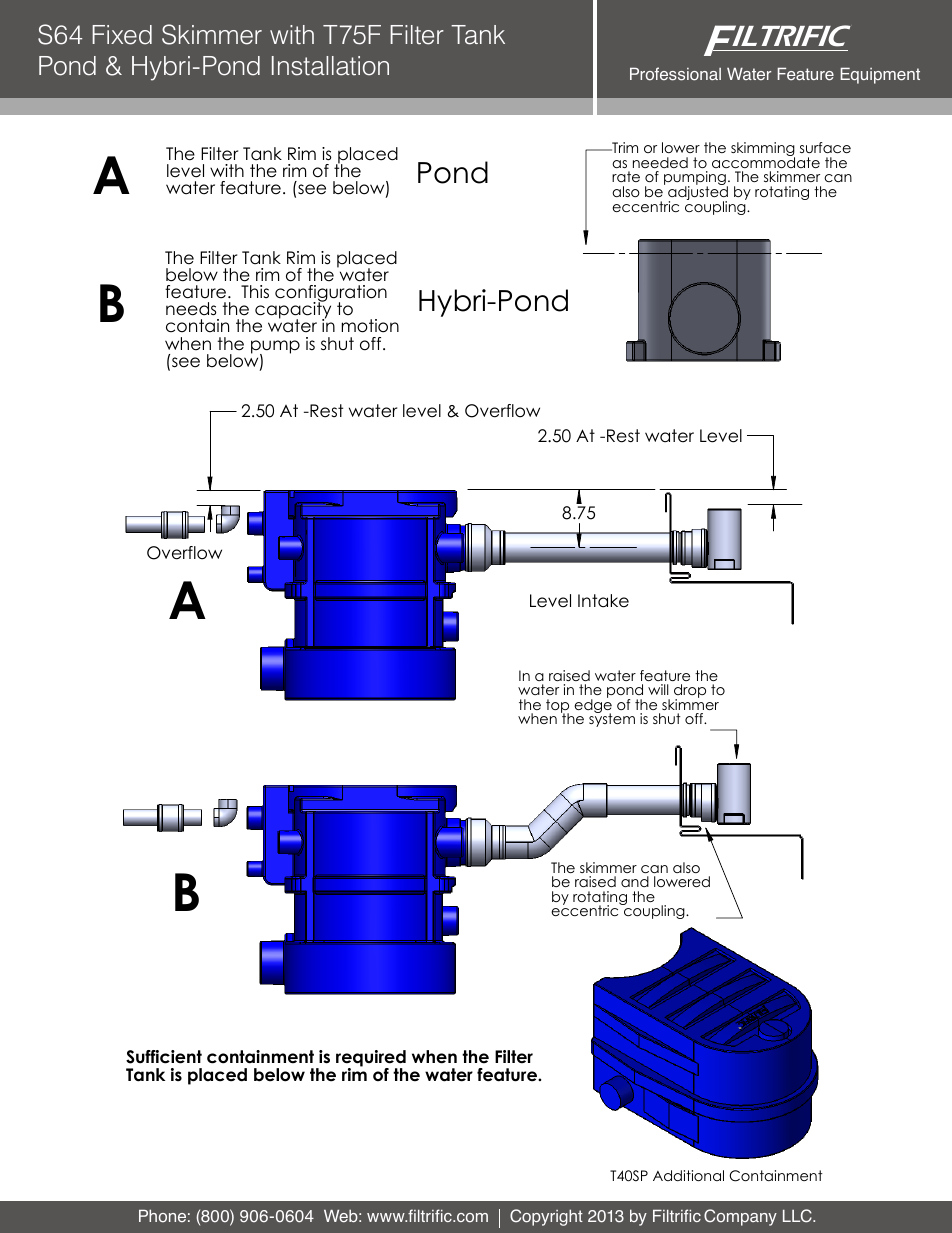  What do you see at coordinates (122, 35) in the page?
I see `Fixed` at bounding box center [122, 35].
